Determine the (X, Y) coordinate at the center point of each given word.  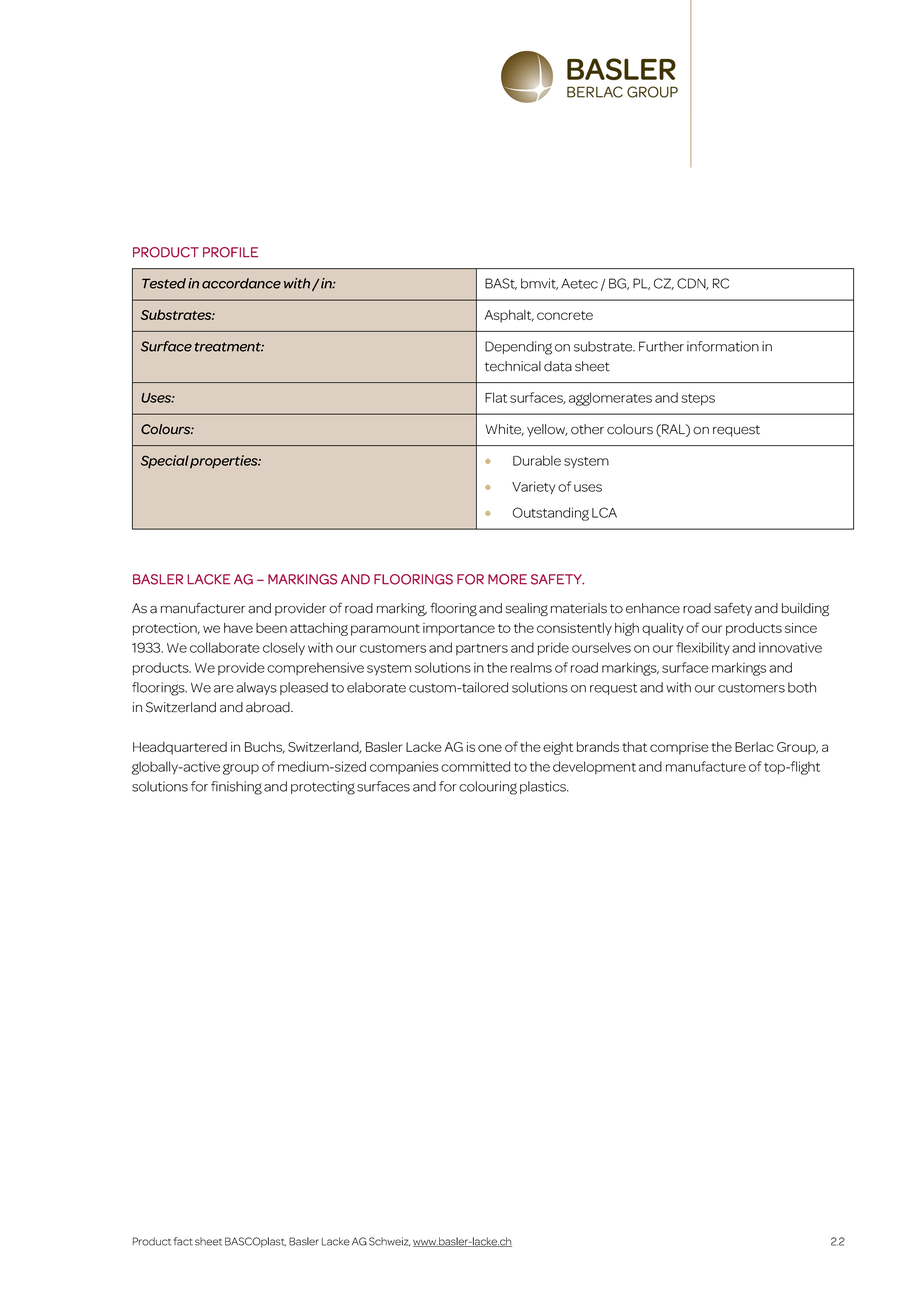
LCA (604, 512)
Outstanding (551, 514)
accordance (241, 283)
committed (475, 766)
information (723, 346)
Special (165, 462)
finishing (236, 788)
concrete (565, 315)
